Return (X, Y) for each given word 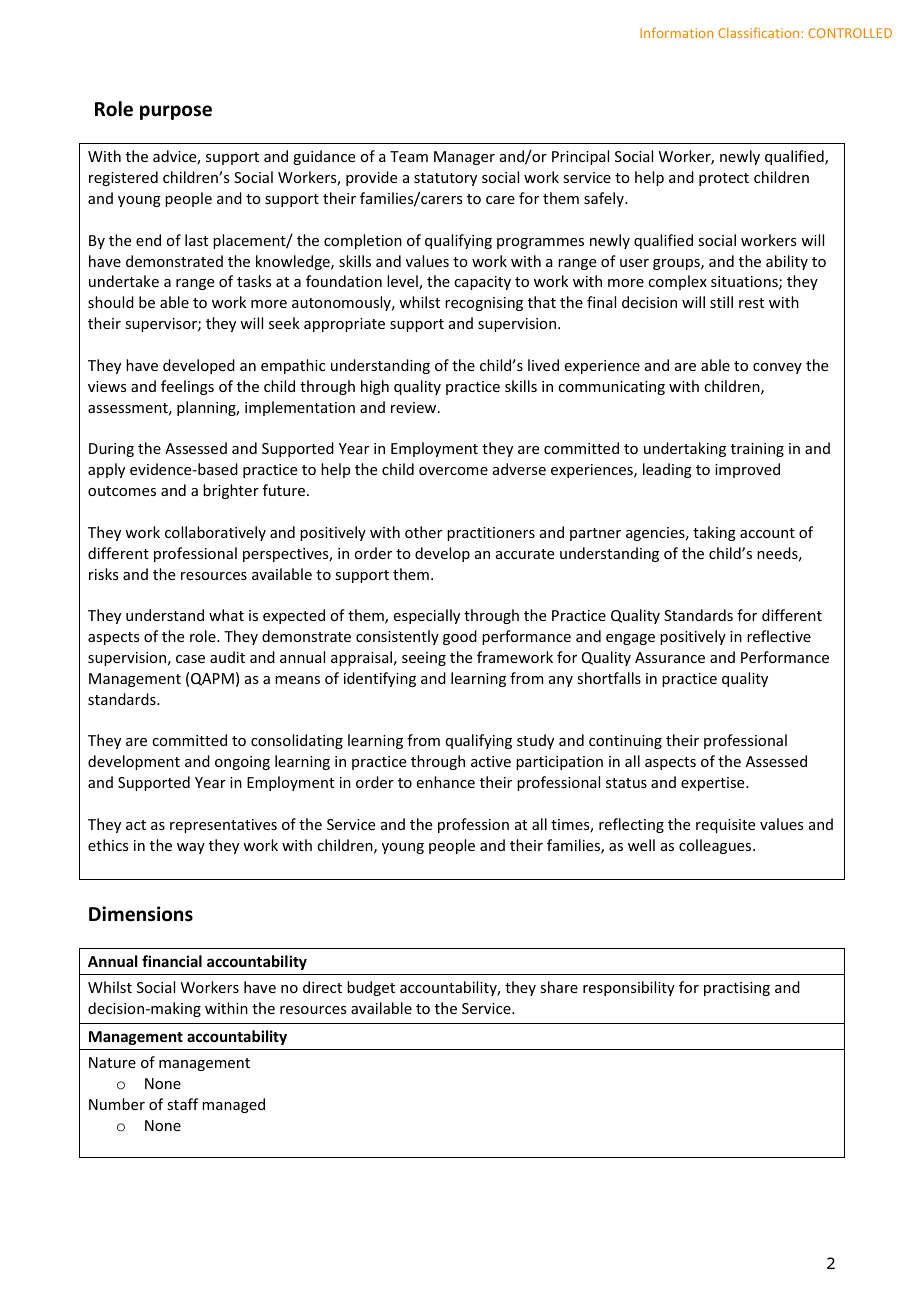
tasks (254, 281)
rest (751, 303)
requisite (725, 826)
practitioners (491, 534)
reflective (779, 636)
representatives (223, 826)
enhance (446, 782)
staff (182, 1104)
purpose (176, 112)
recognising (484, 304)
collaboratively (215, 533)
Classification (758, 32)
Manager (464, 158)
